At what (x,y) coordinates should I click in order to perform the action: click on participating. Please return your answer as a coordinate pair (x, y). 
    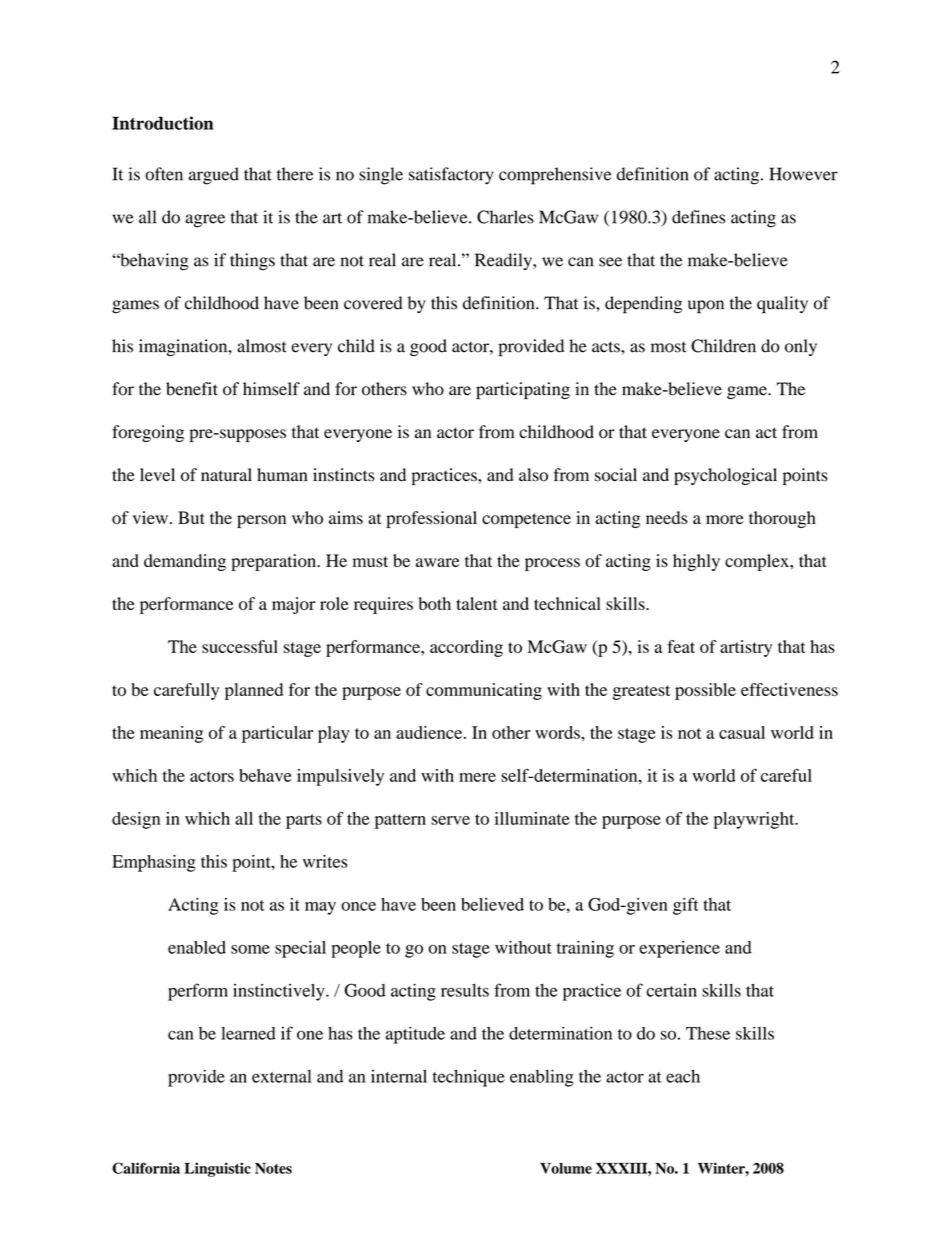
    Looking at the image, I should click on (523, 390).
